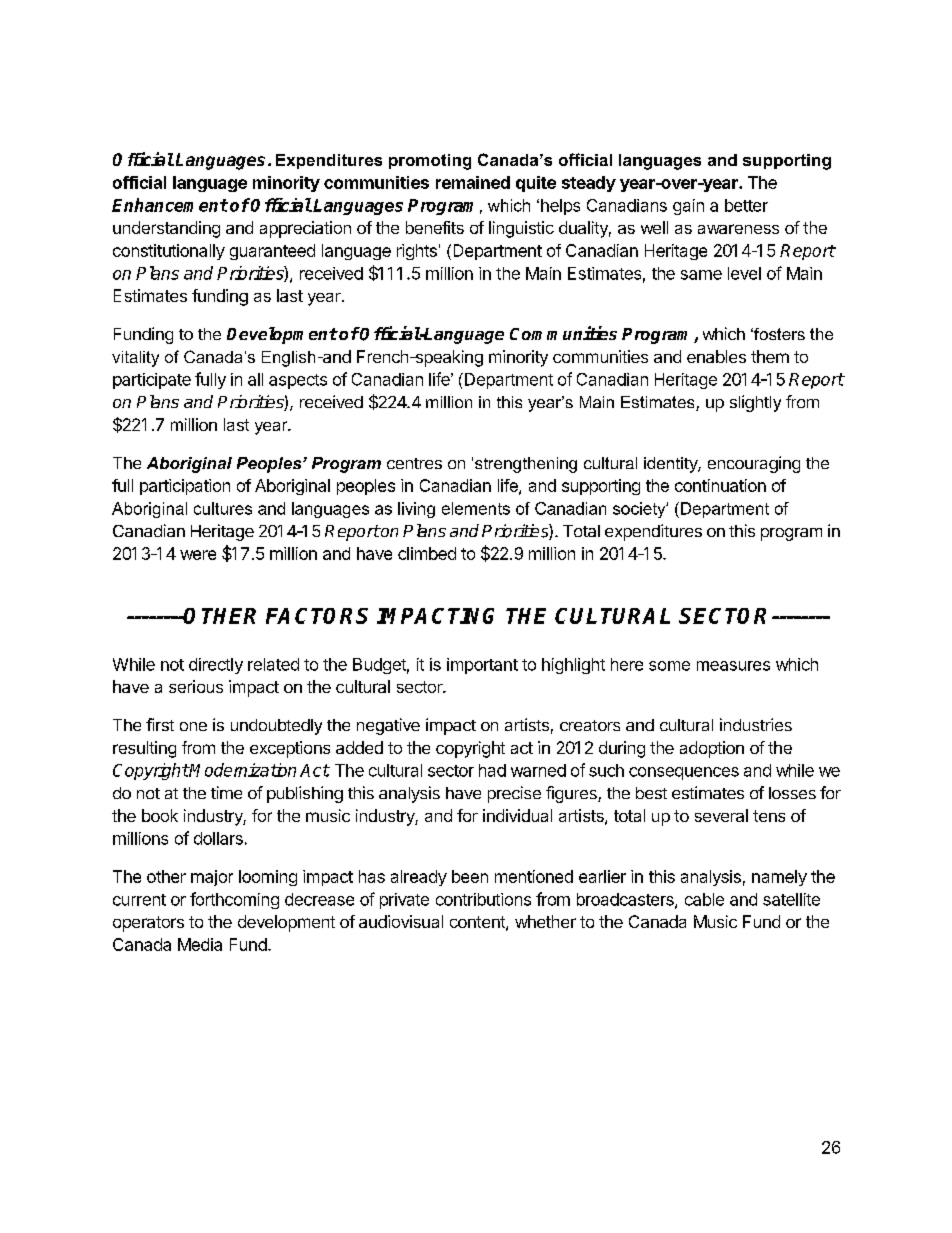  I want to click on had, so click(492, 770).
